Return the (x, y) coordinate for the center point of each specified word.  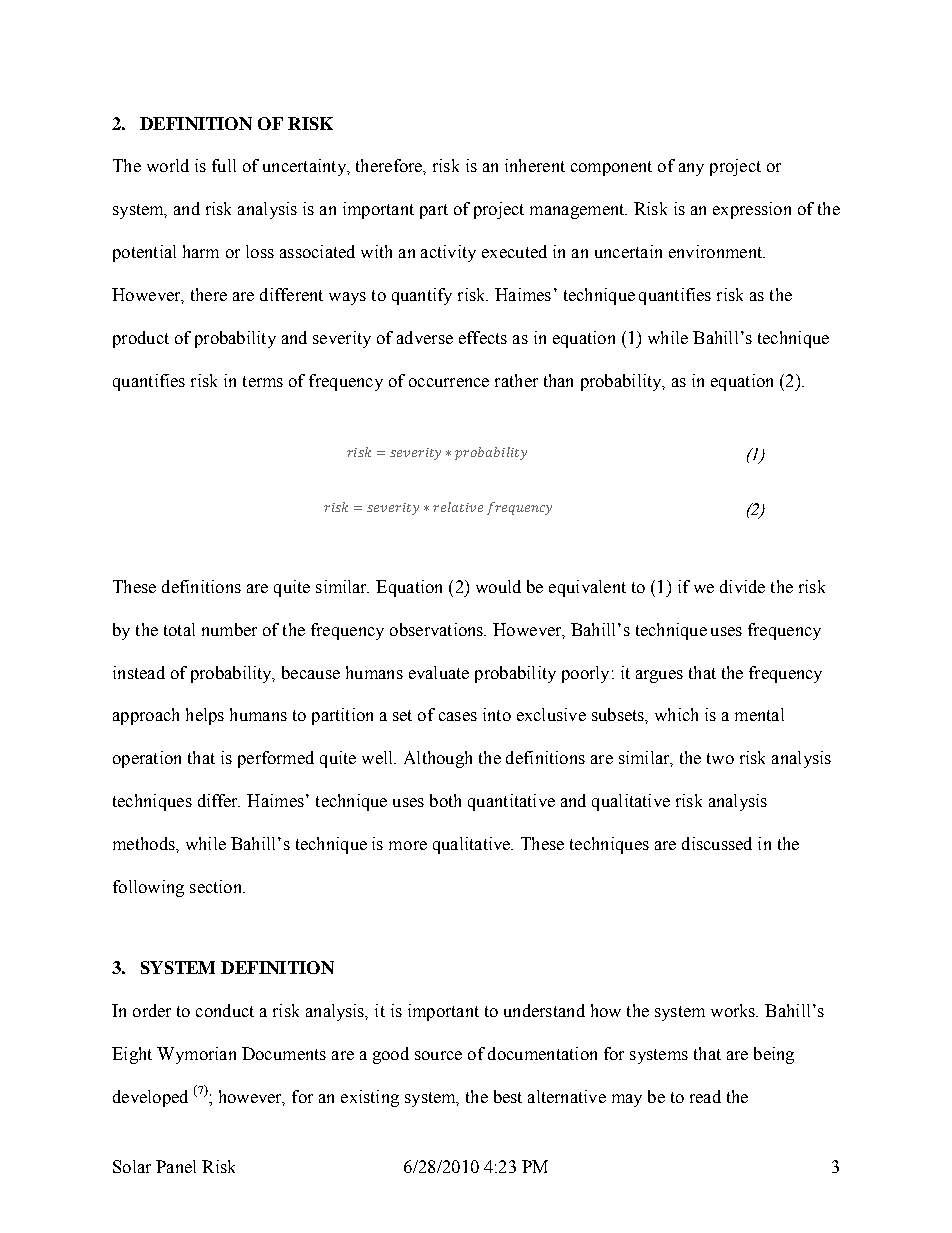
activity (448, 253)
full (224, 165)
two (720, 758)
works (734, 1010)
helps (205, 716)
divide (742, 586)
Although (438, 759)
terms (263, 381)
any (691, 169)
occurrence (449, 382)
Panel (176, 1166)
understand (544, 1010)
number (229, 629)
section (217, 886)
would (498, 586)
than (558, 380)
